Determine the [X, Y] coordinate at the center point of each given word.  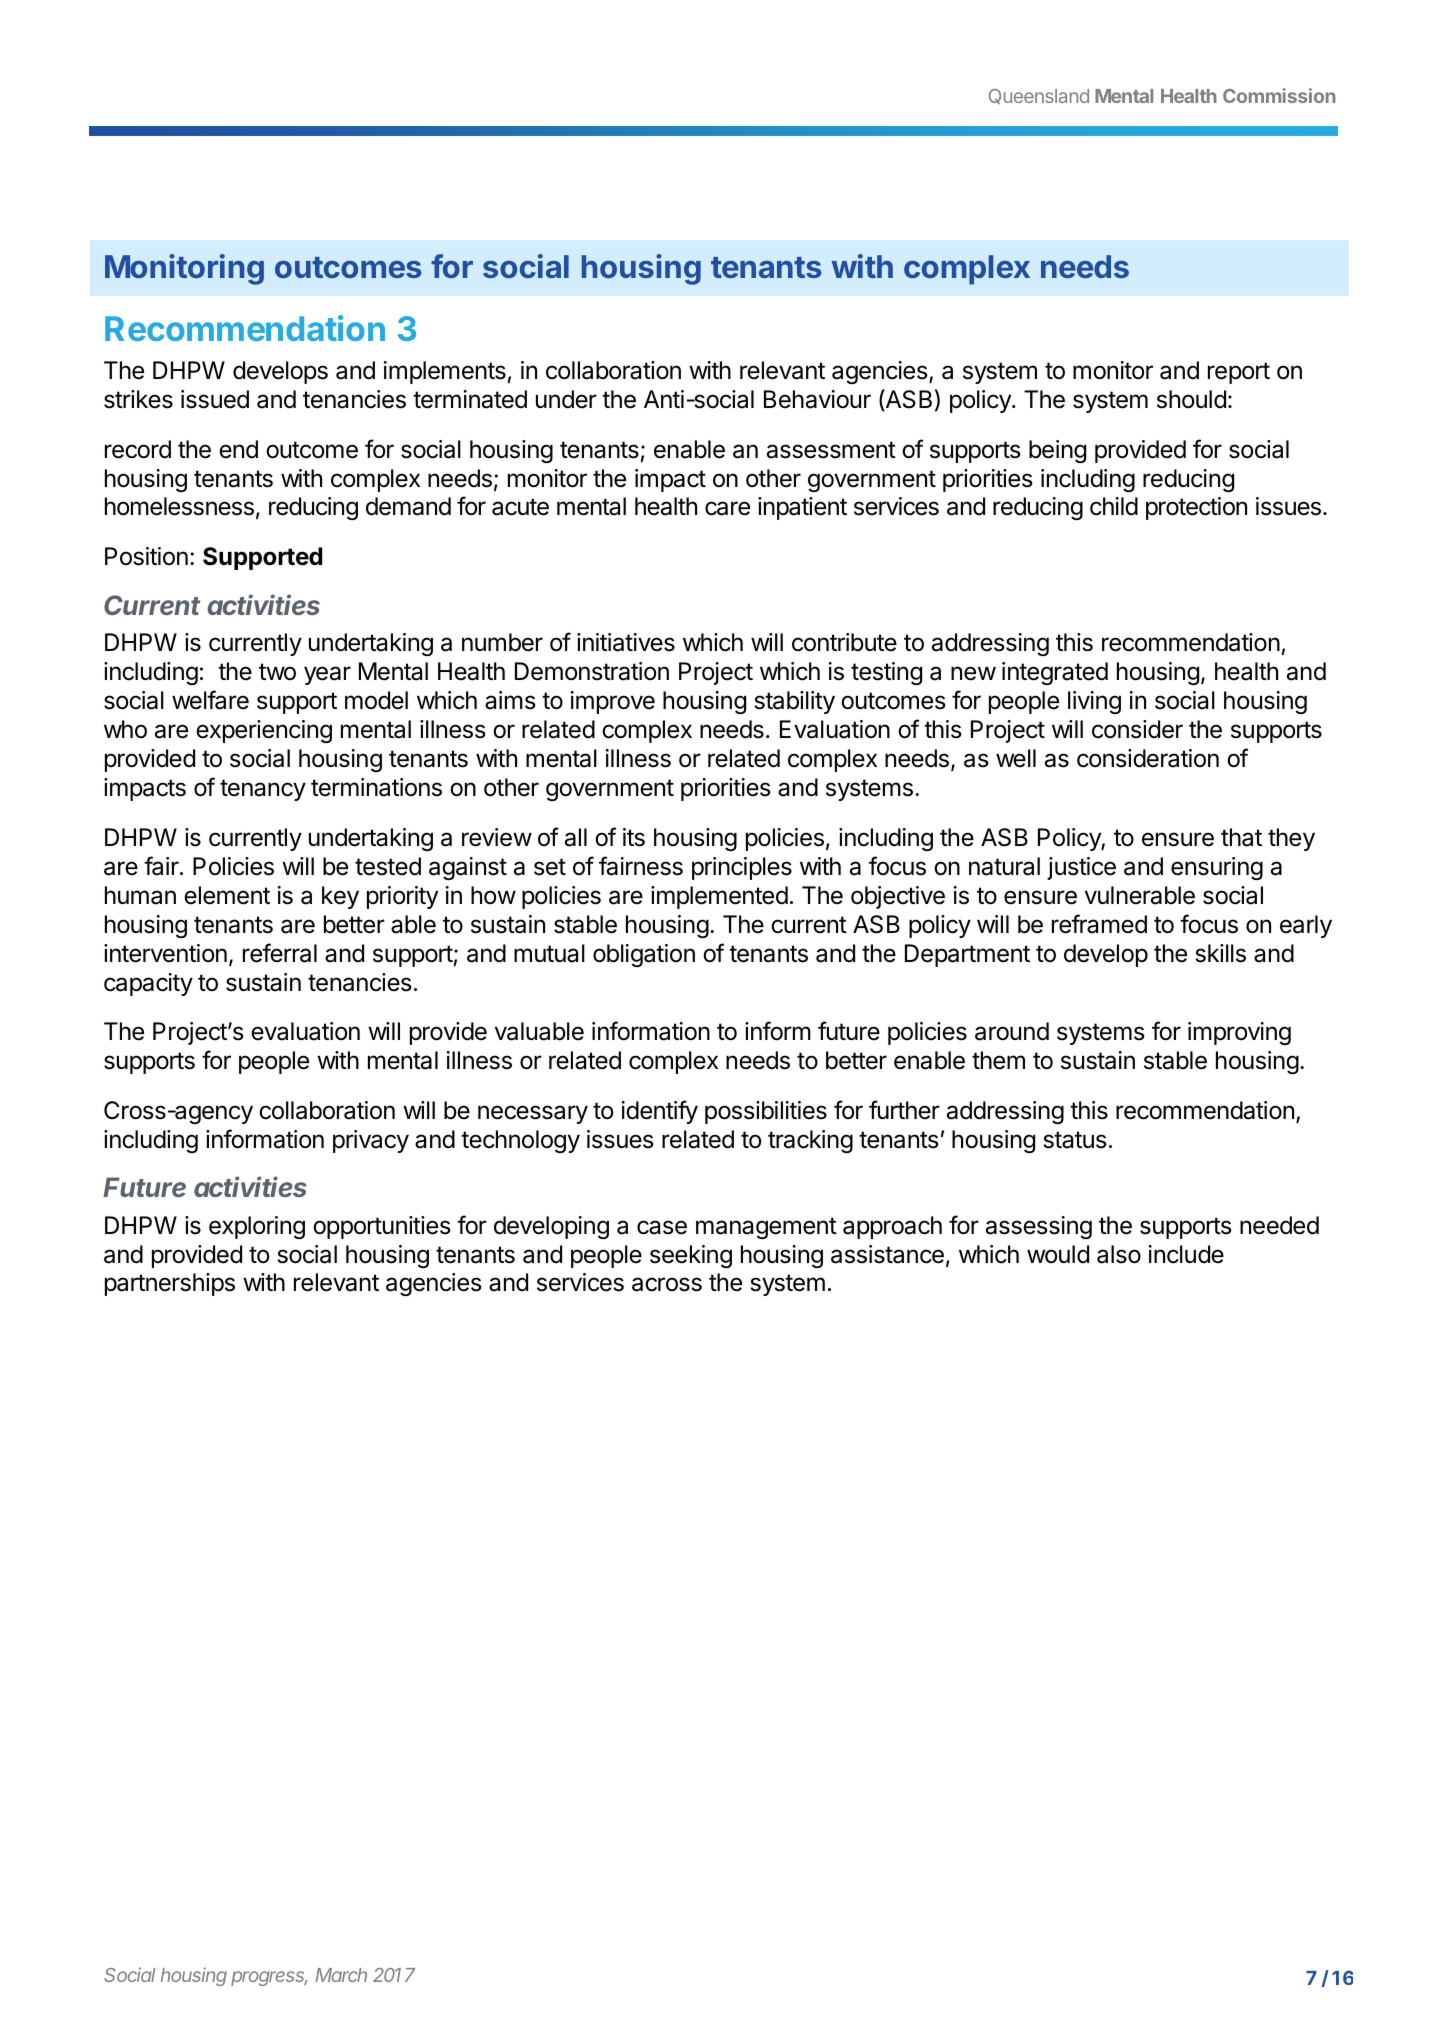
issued [215, 399]
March [341, 1975]
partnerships [170, 1284]
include [1186, 1254]
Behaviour [817, 399]
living [1094, 702]
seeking [691, 1256]
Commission [1279, 95]
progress [269, 1978]
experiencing [264, 731]
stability [794, 702]
